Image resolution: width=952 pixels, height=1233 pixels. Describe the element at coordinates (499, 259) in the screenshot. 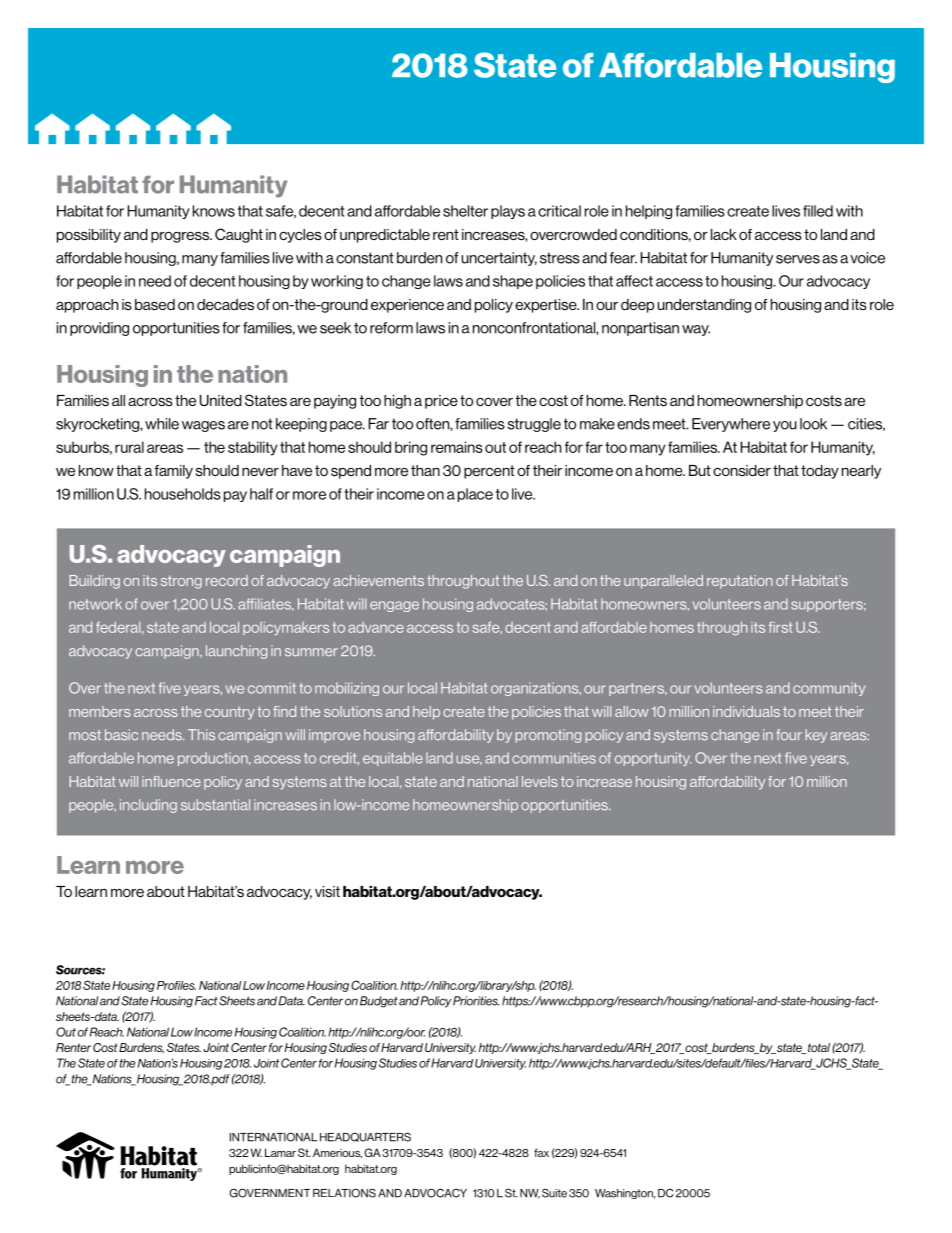

I see `uncertainty` at that location.
